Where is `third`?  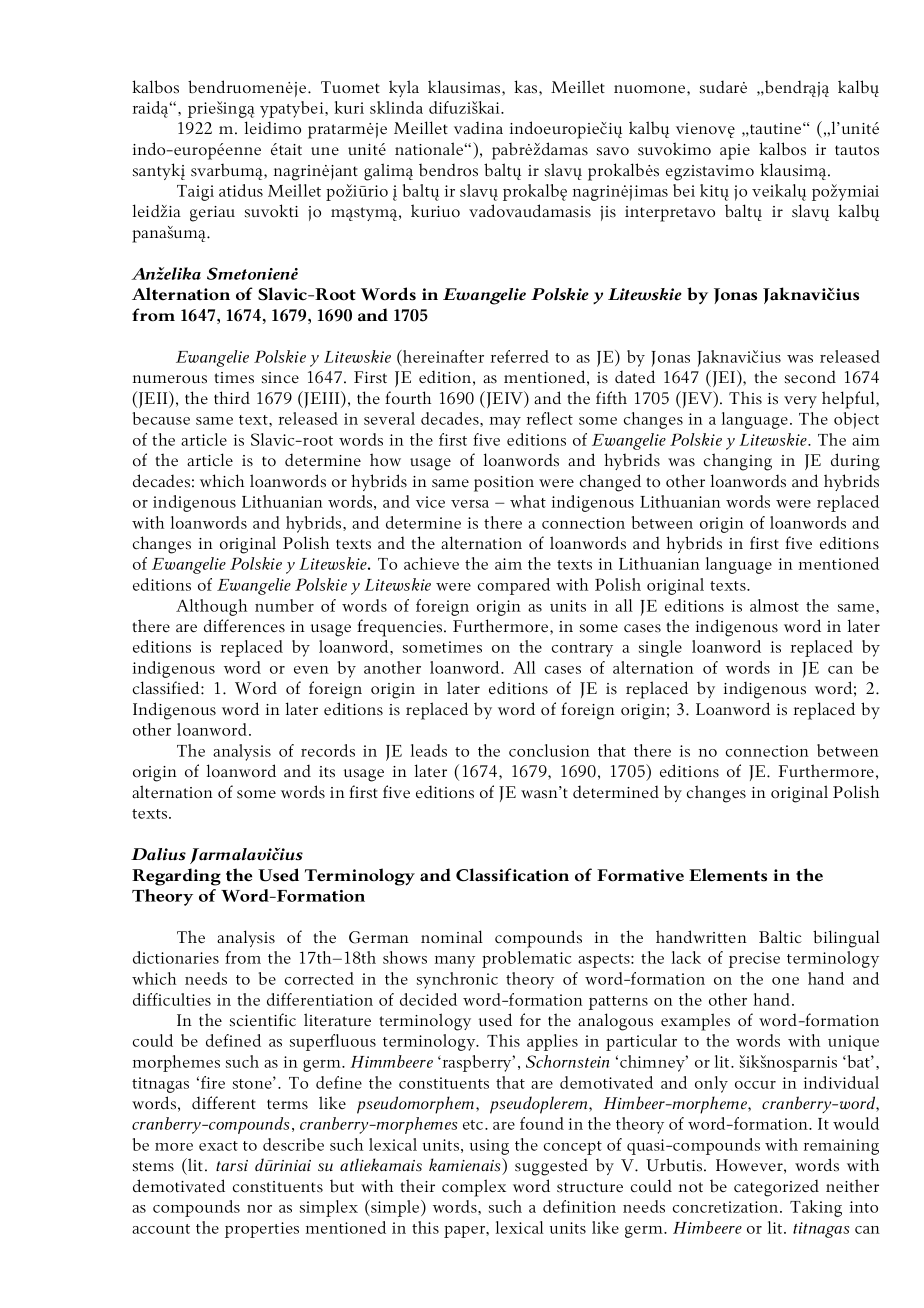
third is located at coordinates (232, 397).
